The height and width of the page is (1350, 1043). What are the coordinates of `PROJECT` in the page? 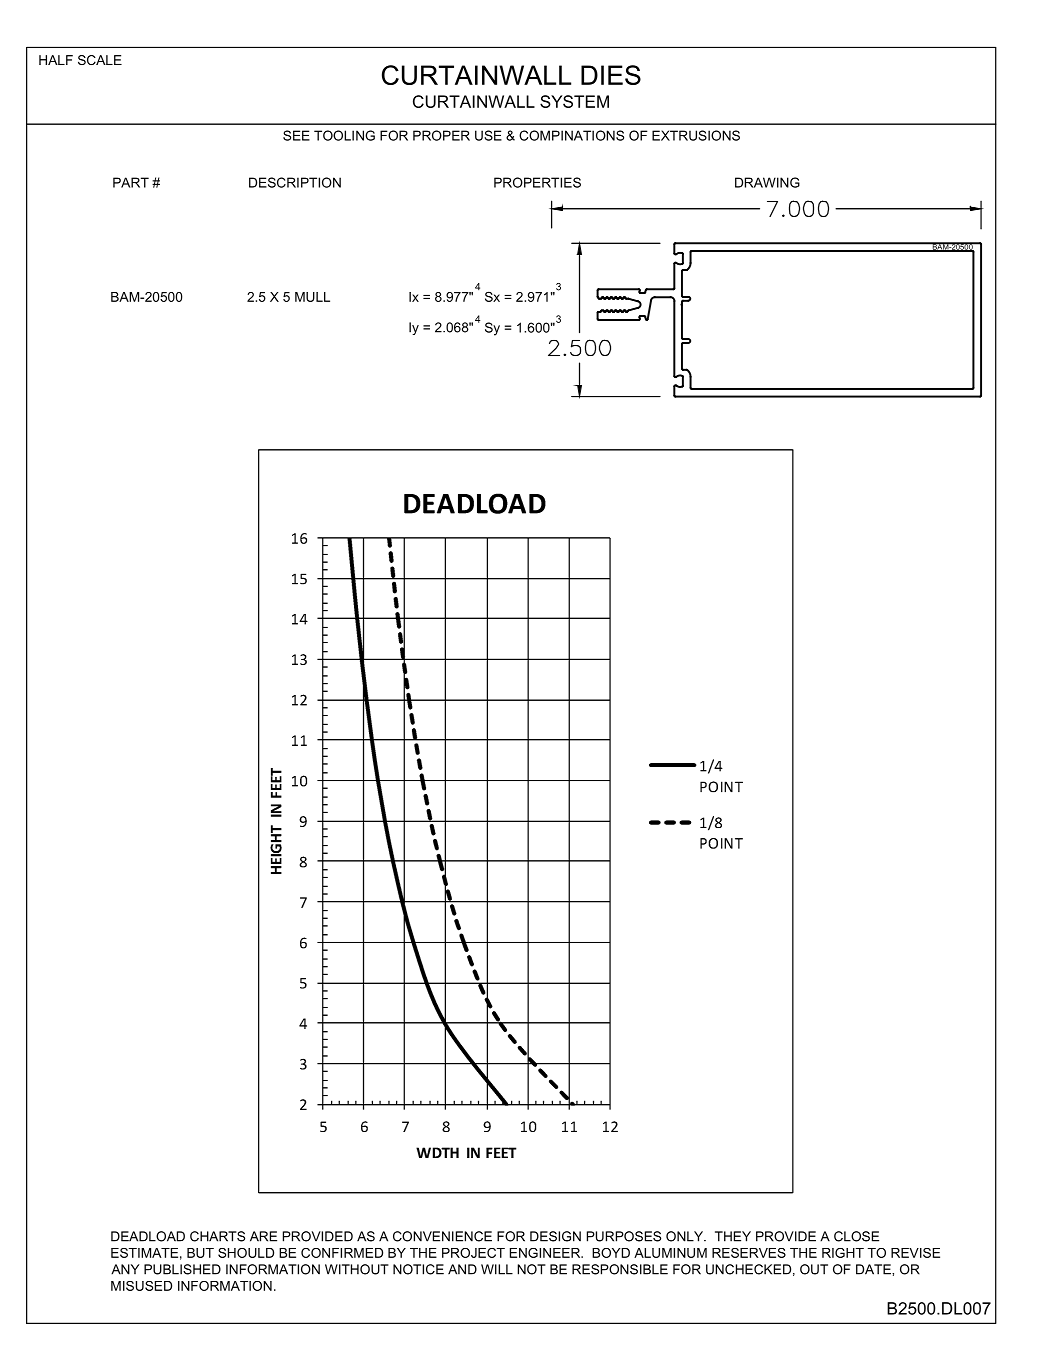 It's located at (473, 1253).
